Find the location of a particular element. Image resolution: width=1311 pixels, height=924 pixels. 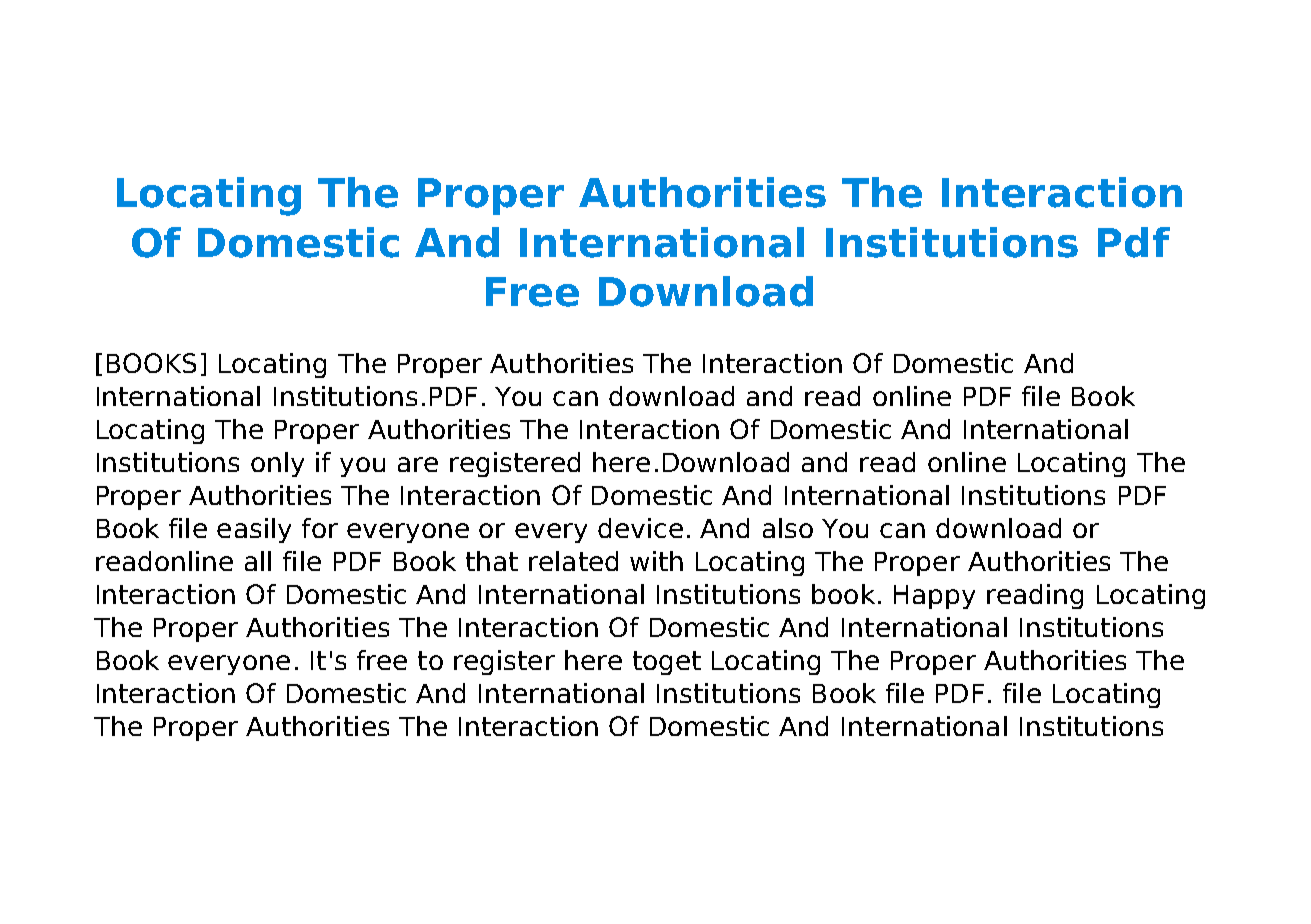

Happy is located at coordinates (934, 597).
